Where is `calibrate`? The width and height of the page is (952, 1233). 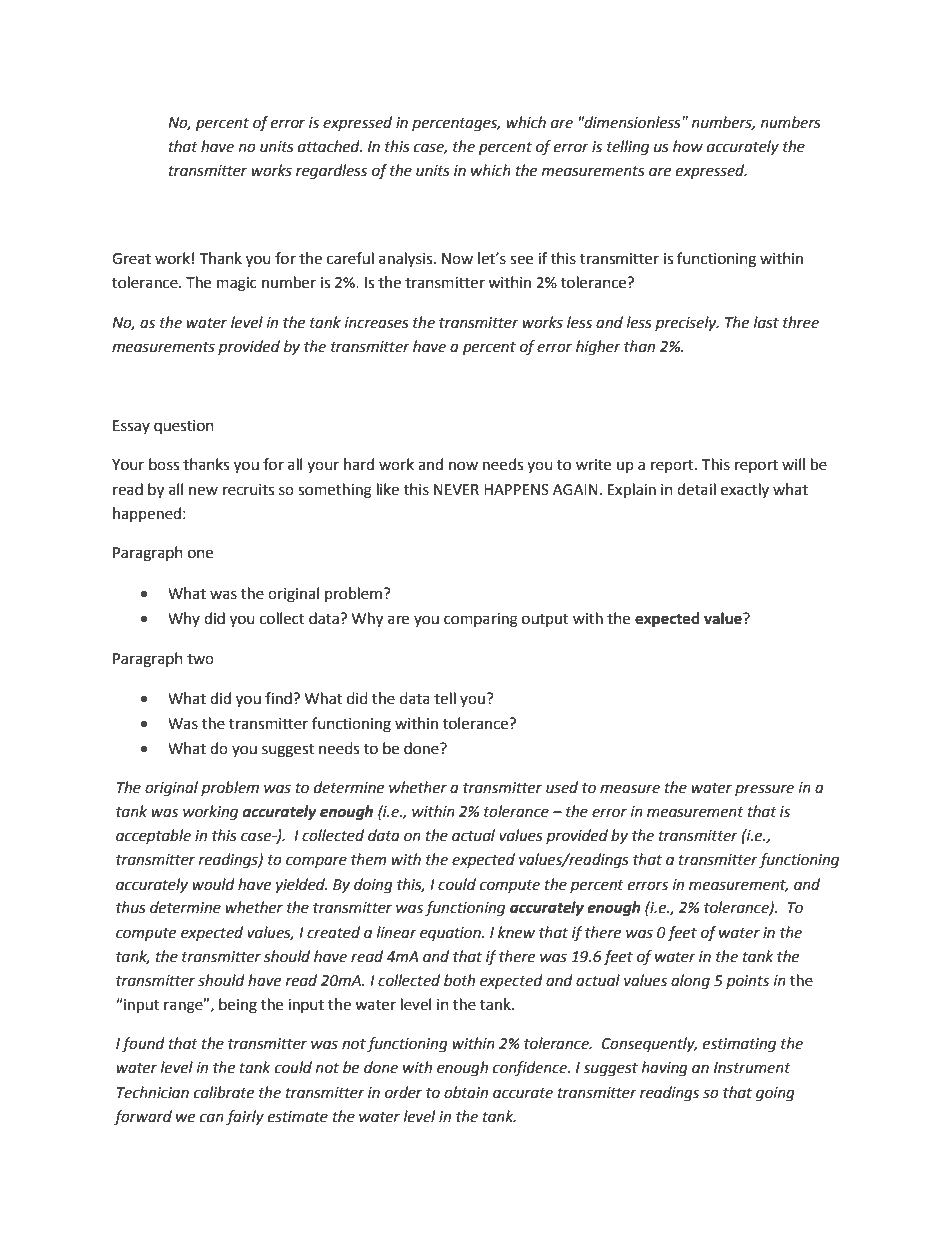 calibrate is located at coordinates (224, 1092).
